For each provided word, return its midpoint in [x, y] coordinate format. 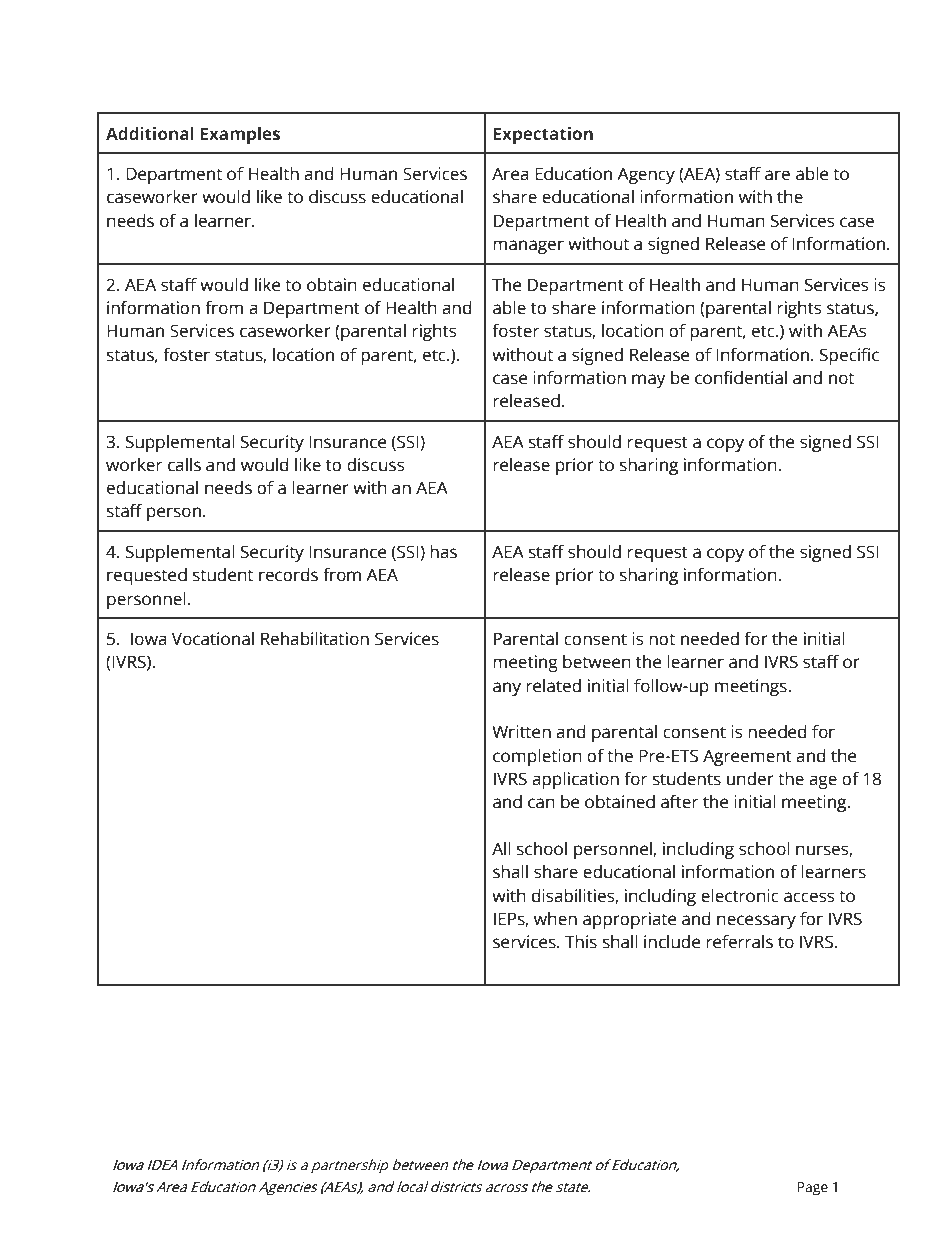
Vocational [213, 639]
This [581, 942]
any [507, 689]
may [649, 381]
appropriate [629, 920]
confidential [741, 378]
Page [813, 1189]
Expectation [543, 135]
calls [184, 465]
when [555, 919]
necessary [756, 922]
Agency [646, 175]
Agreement [747, 757]
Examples [240, 135]
